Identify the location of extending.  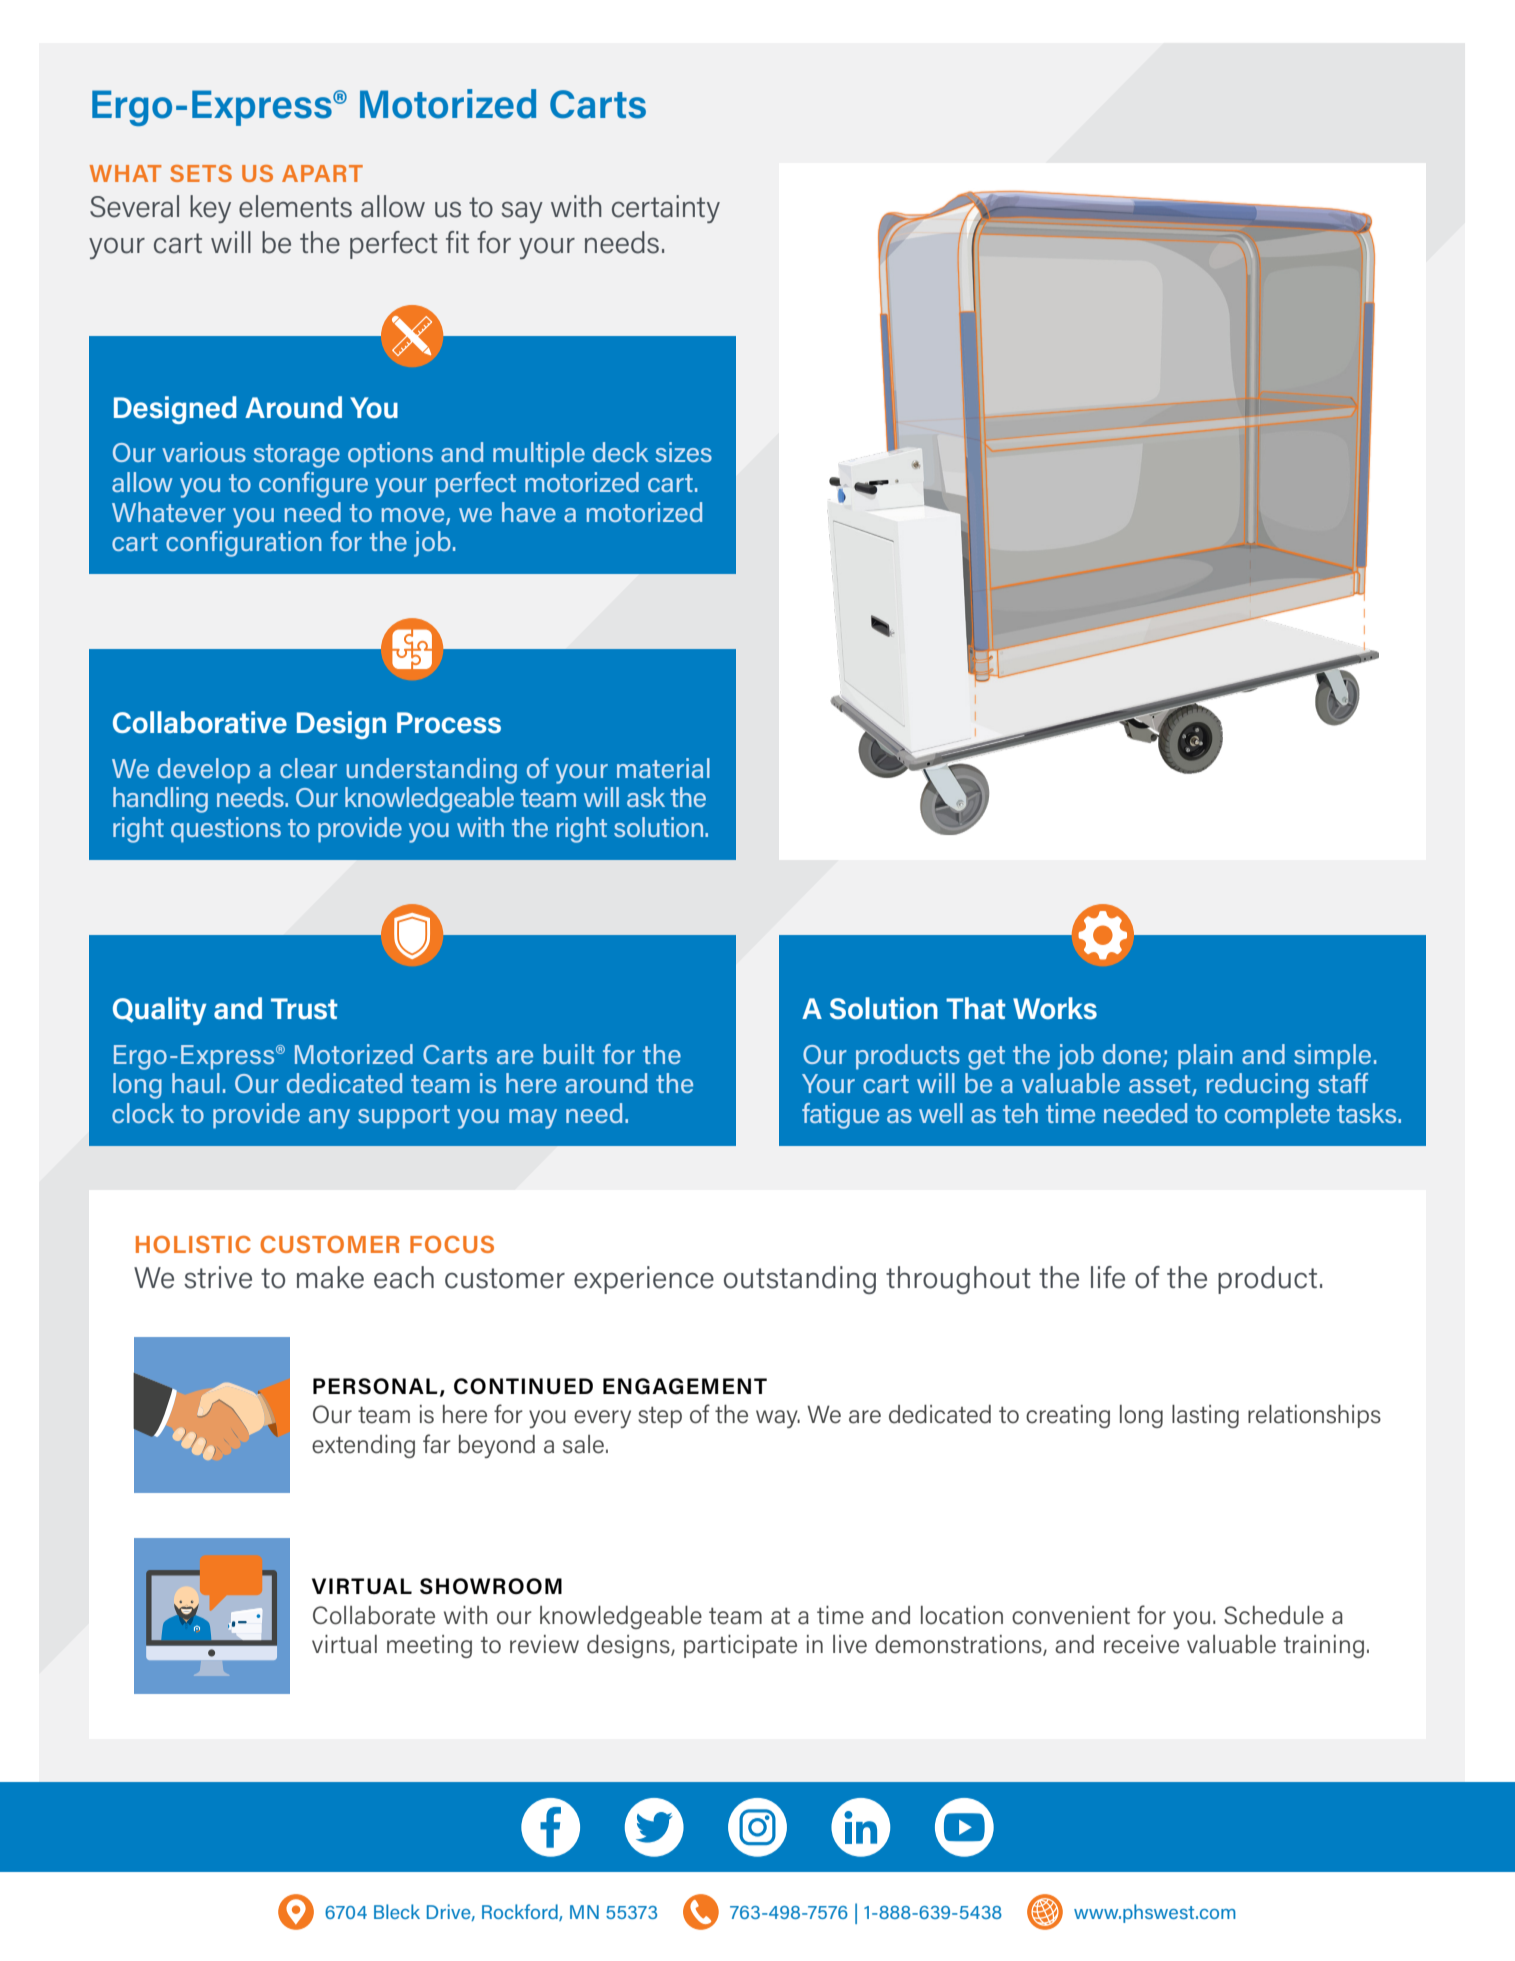
(363, 1446).
